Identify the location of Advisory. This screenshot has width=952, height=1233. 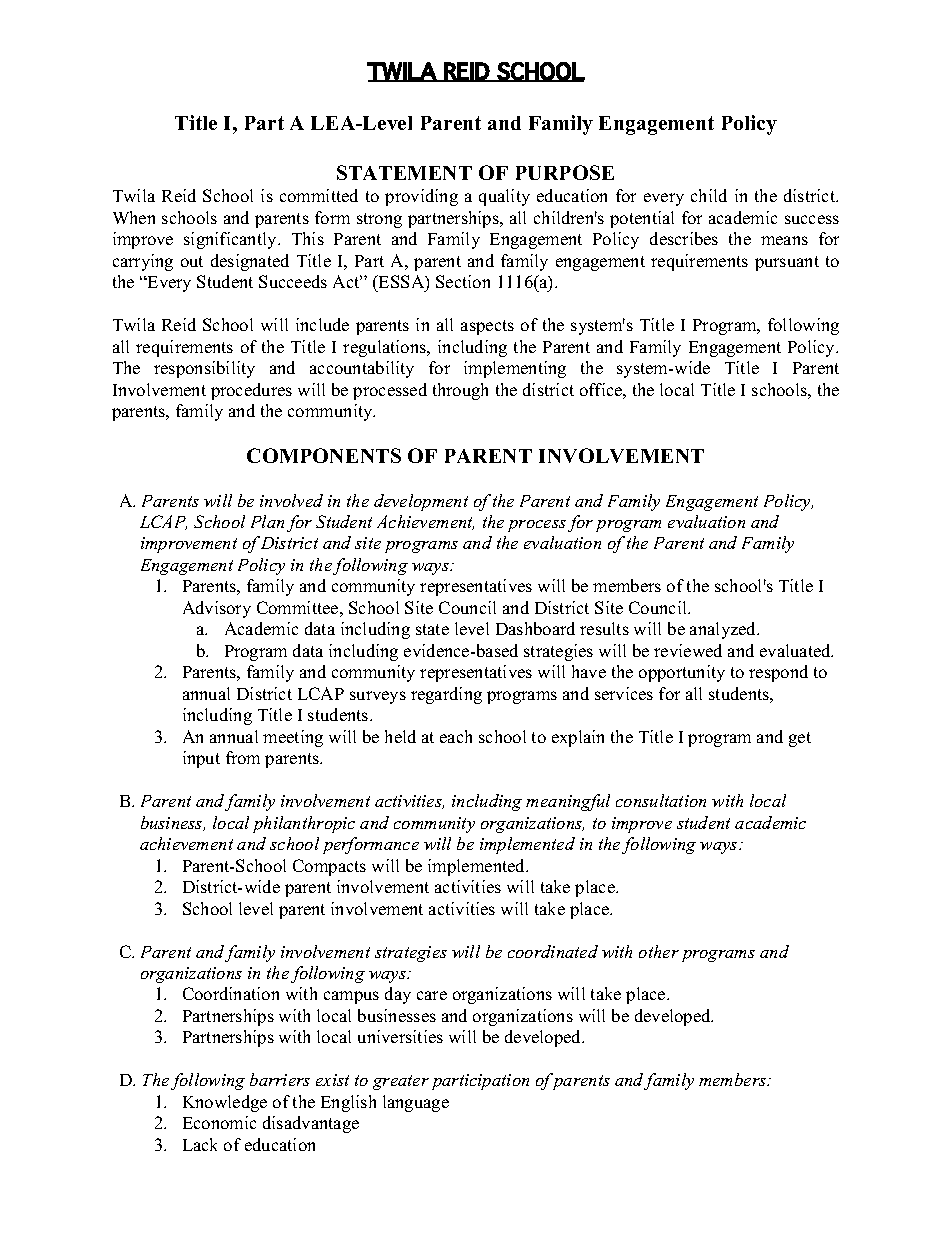
(217, 609).
